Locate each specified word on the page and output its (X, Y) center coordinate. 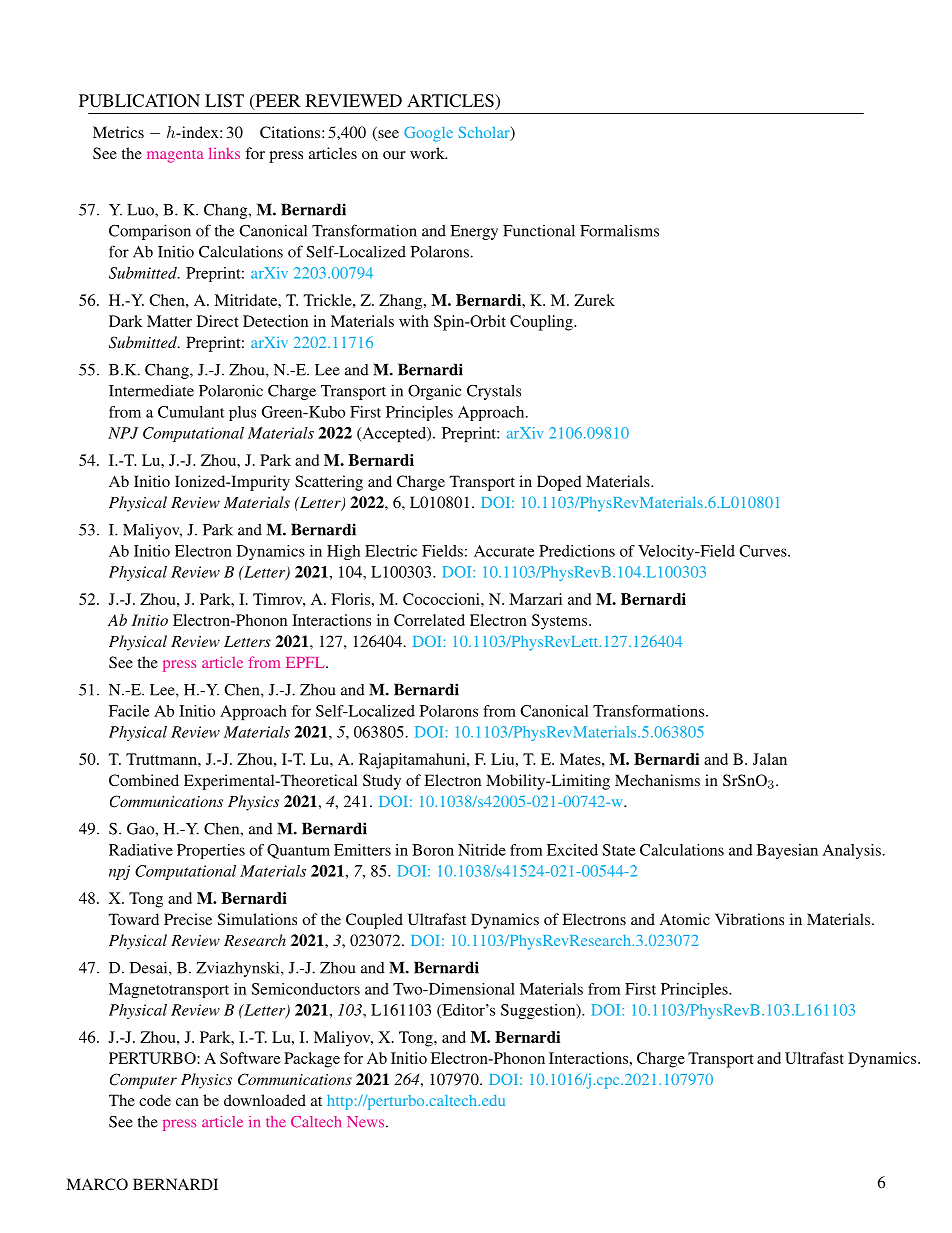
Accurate (504, 551)
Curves (764, 551)
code (155, 1100)
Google (428, 134)
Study (382, 782)
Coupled (374, 921)
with (414, 321)
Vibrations (749, 919)
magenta (175, 156)
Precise (188, 919)
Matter (169, 321)
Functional (539, 231)
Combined (144, 780)
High (343, 552)
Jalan (770, 759)
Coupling (542, 323)
